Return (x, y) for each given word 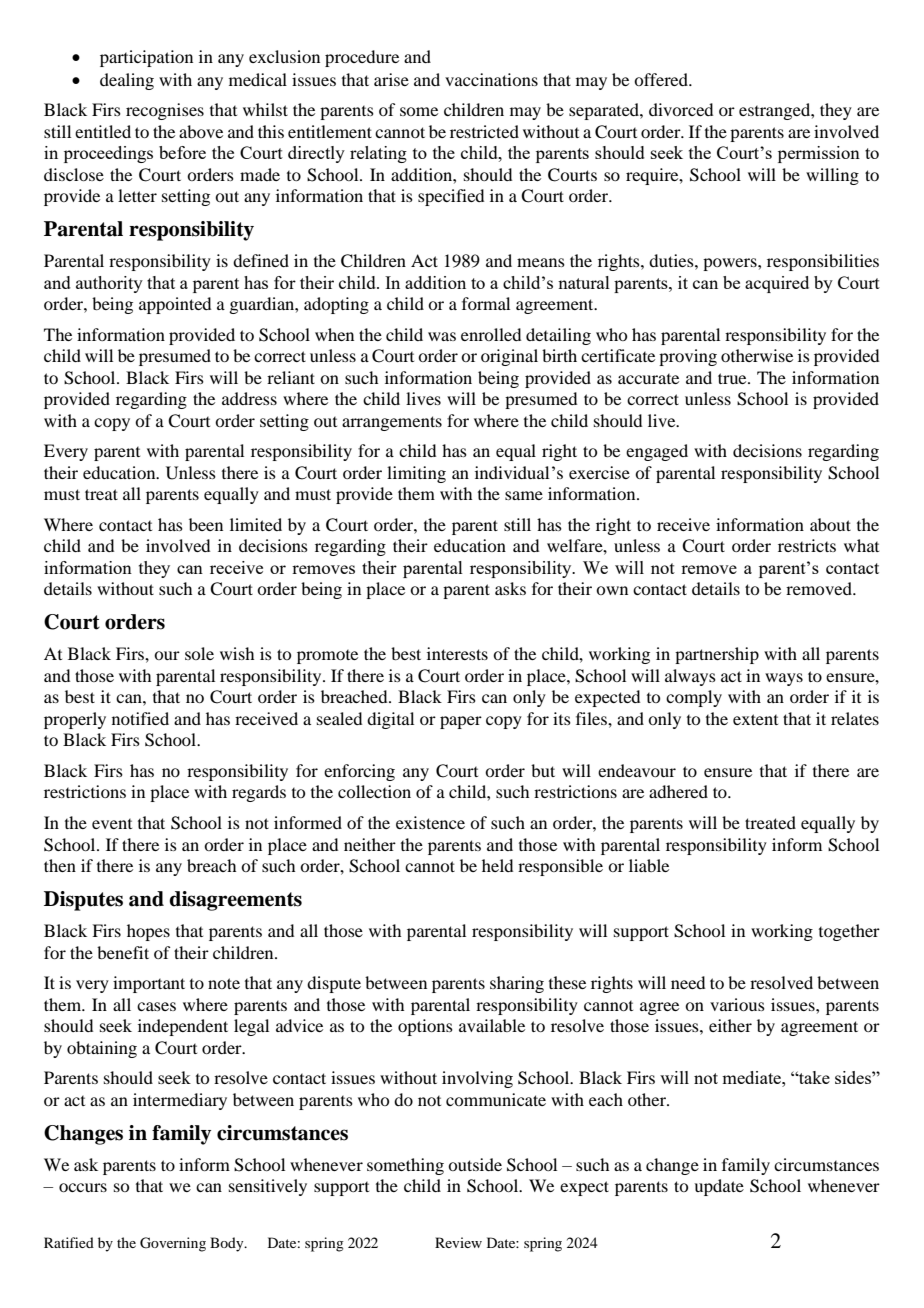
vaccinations (491, 79)
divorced (681, 109)
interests (457, 653)
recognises (165, 111)
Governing (173, 1244)
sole (199, 653)
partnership (717, 655)
